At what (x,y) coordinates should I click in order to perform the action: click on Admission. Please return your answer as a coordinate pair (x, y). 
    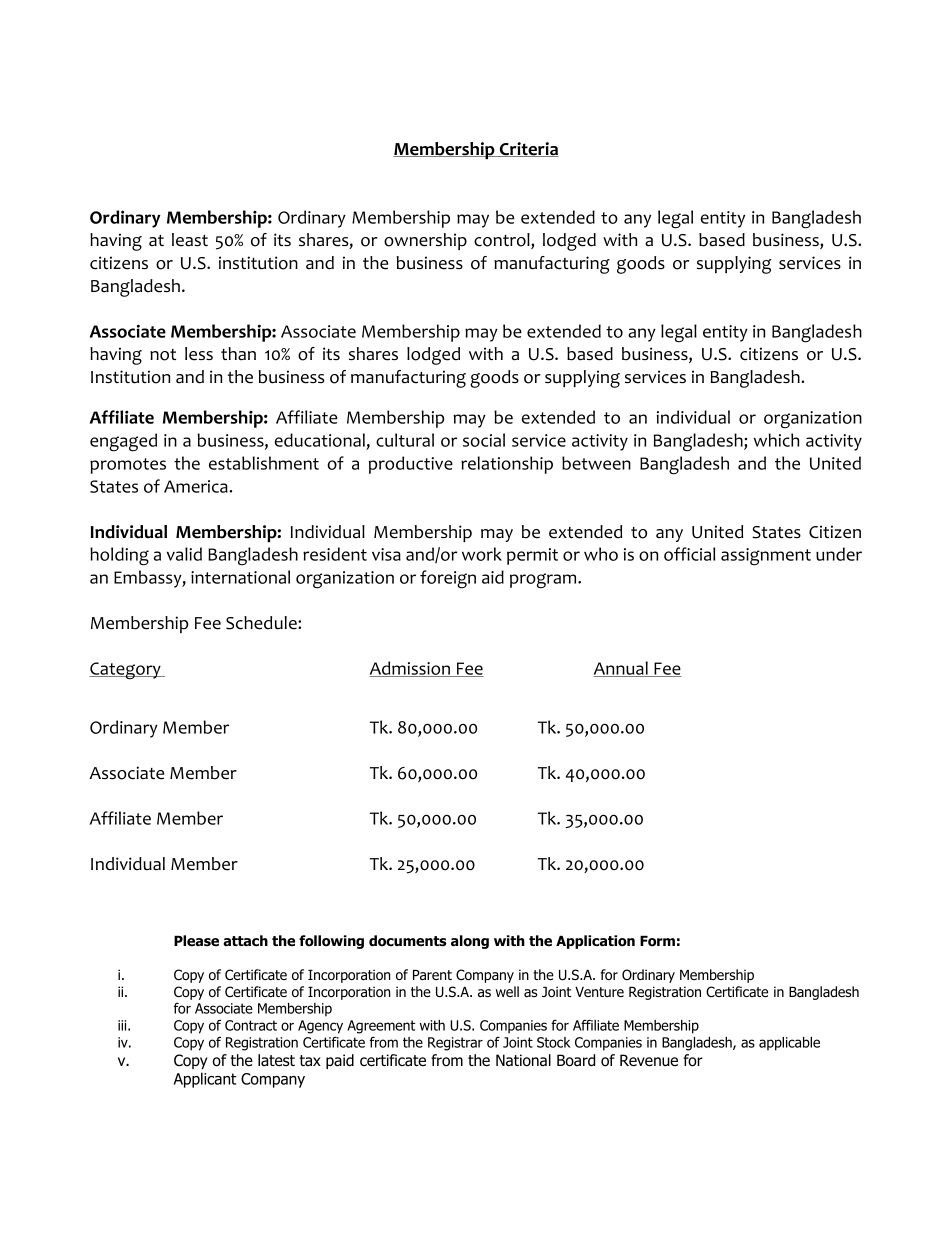
    Looking at the image, I should click on (410, 669).
